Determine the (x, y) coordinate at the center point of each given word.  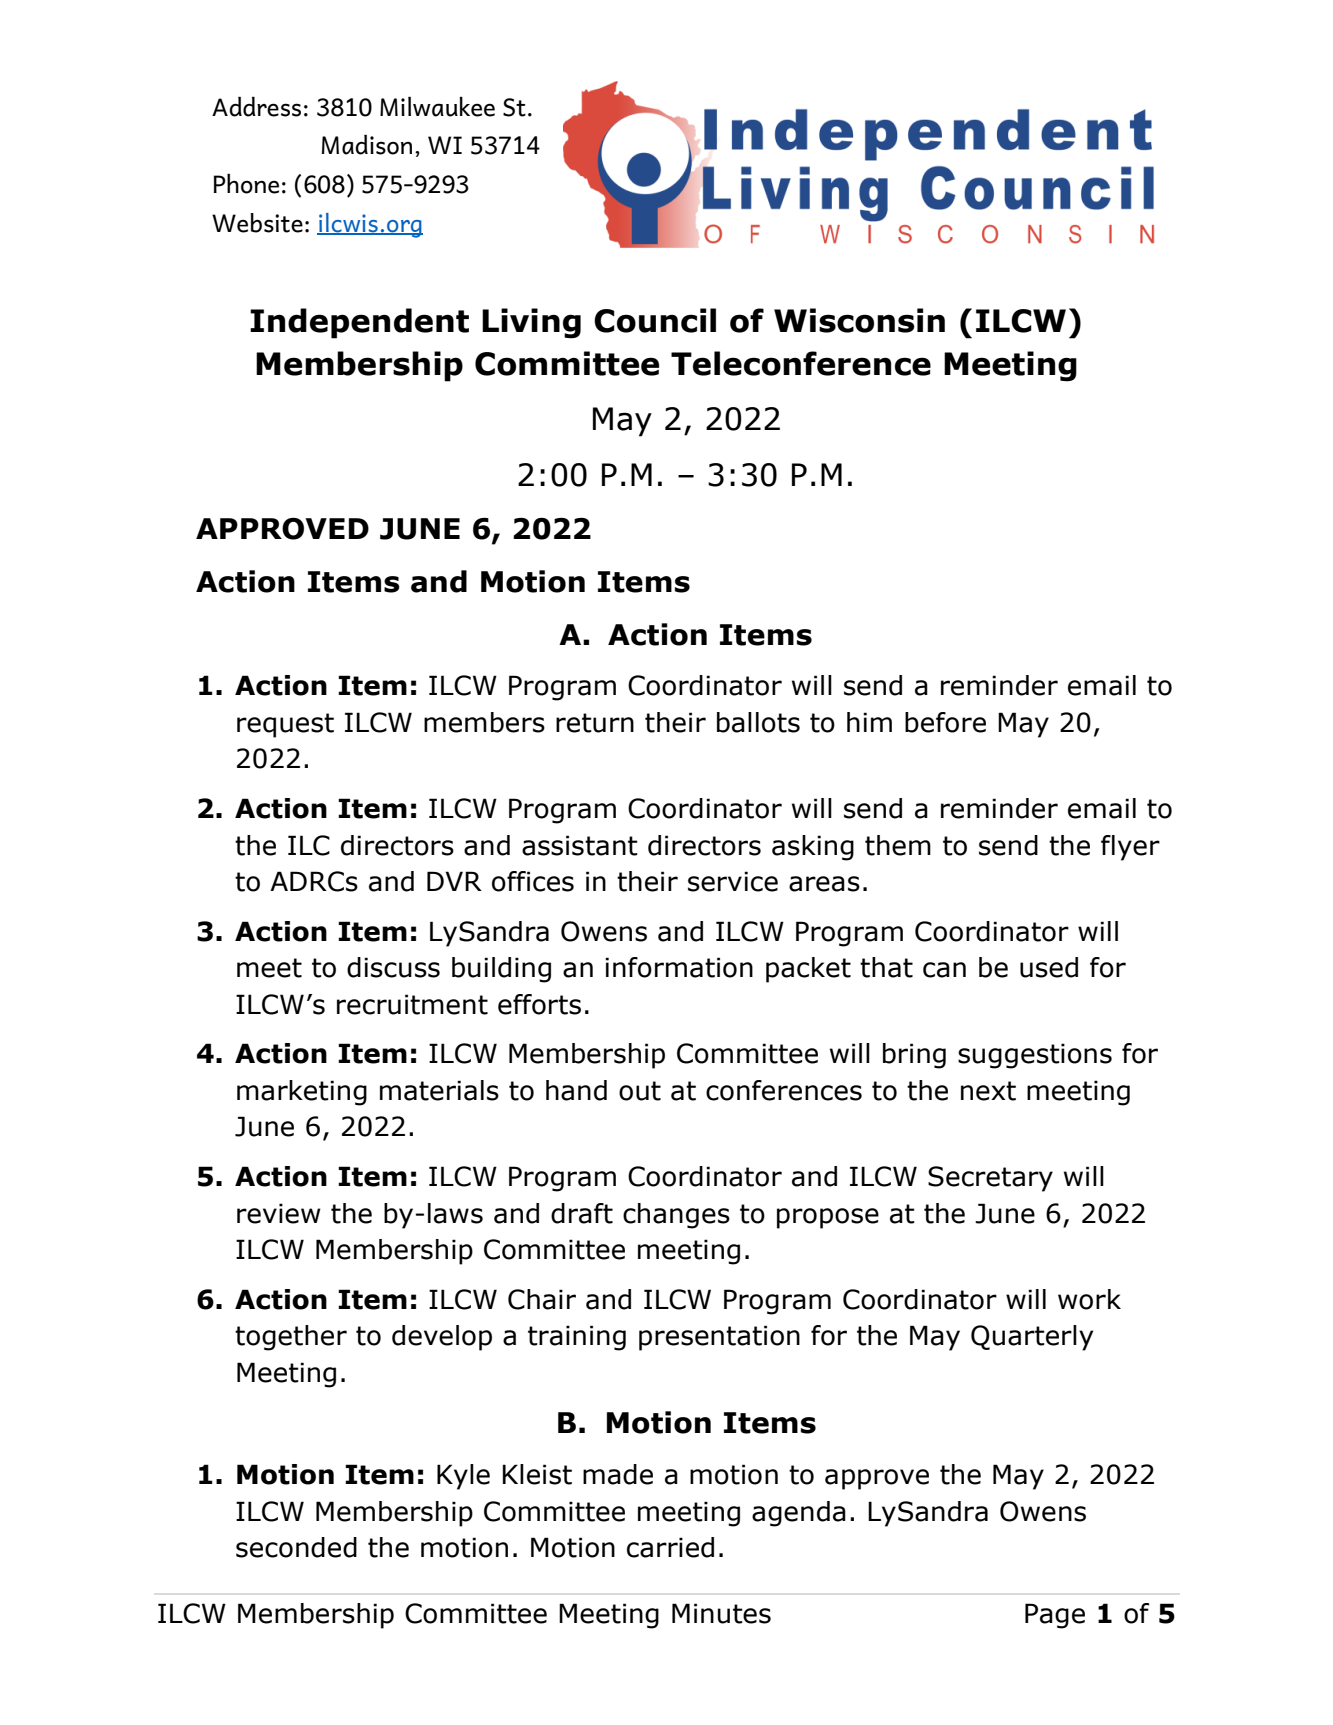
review (279, 1213)
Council (655, 320)
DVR (454, 881)
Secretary (990, 1179)
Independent (359, 323)
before (945, 722)
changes (676, 1216)
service (733, 881)
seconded (296, 1547)
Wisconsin (859, 320)
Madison (366, 145)
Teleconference (801, 363)
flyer (1130, 848)
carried (670, 1547)
